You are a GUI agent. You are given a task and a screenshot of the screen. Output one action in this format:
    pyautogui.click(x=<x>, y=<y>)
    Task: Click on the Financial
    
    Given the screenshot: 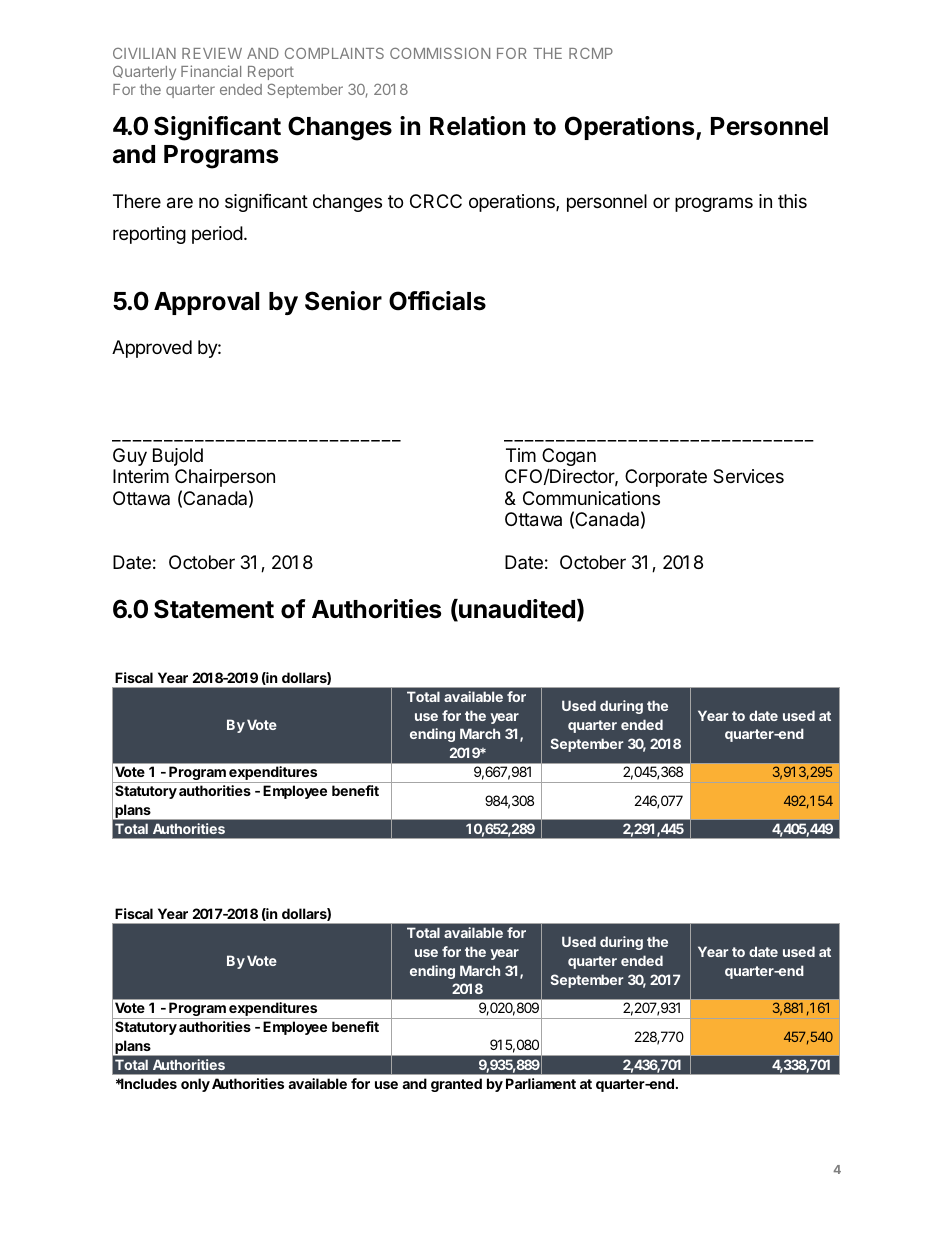 What is the action you would take?
    pyautogui.click(x=211, y=71)
